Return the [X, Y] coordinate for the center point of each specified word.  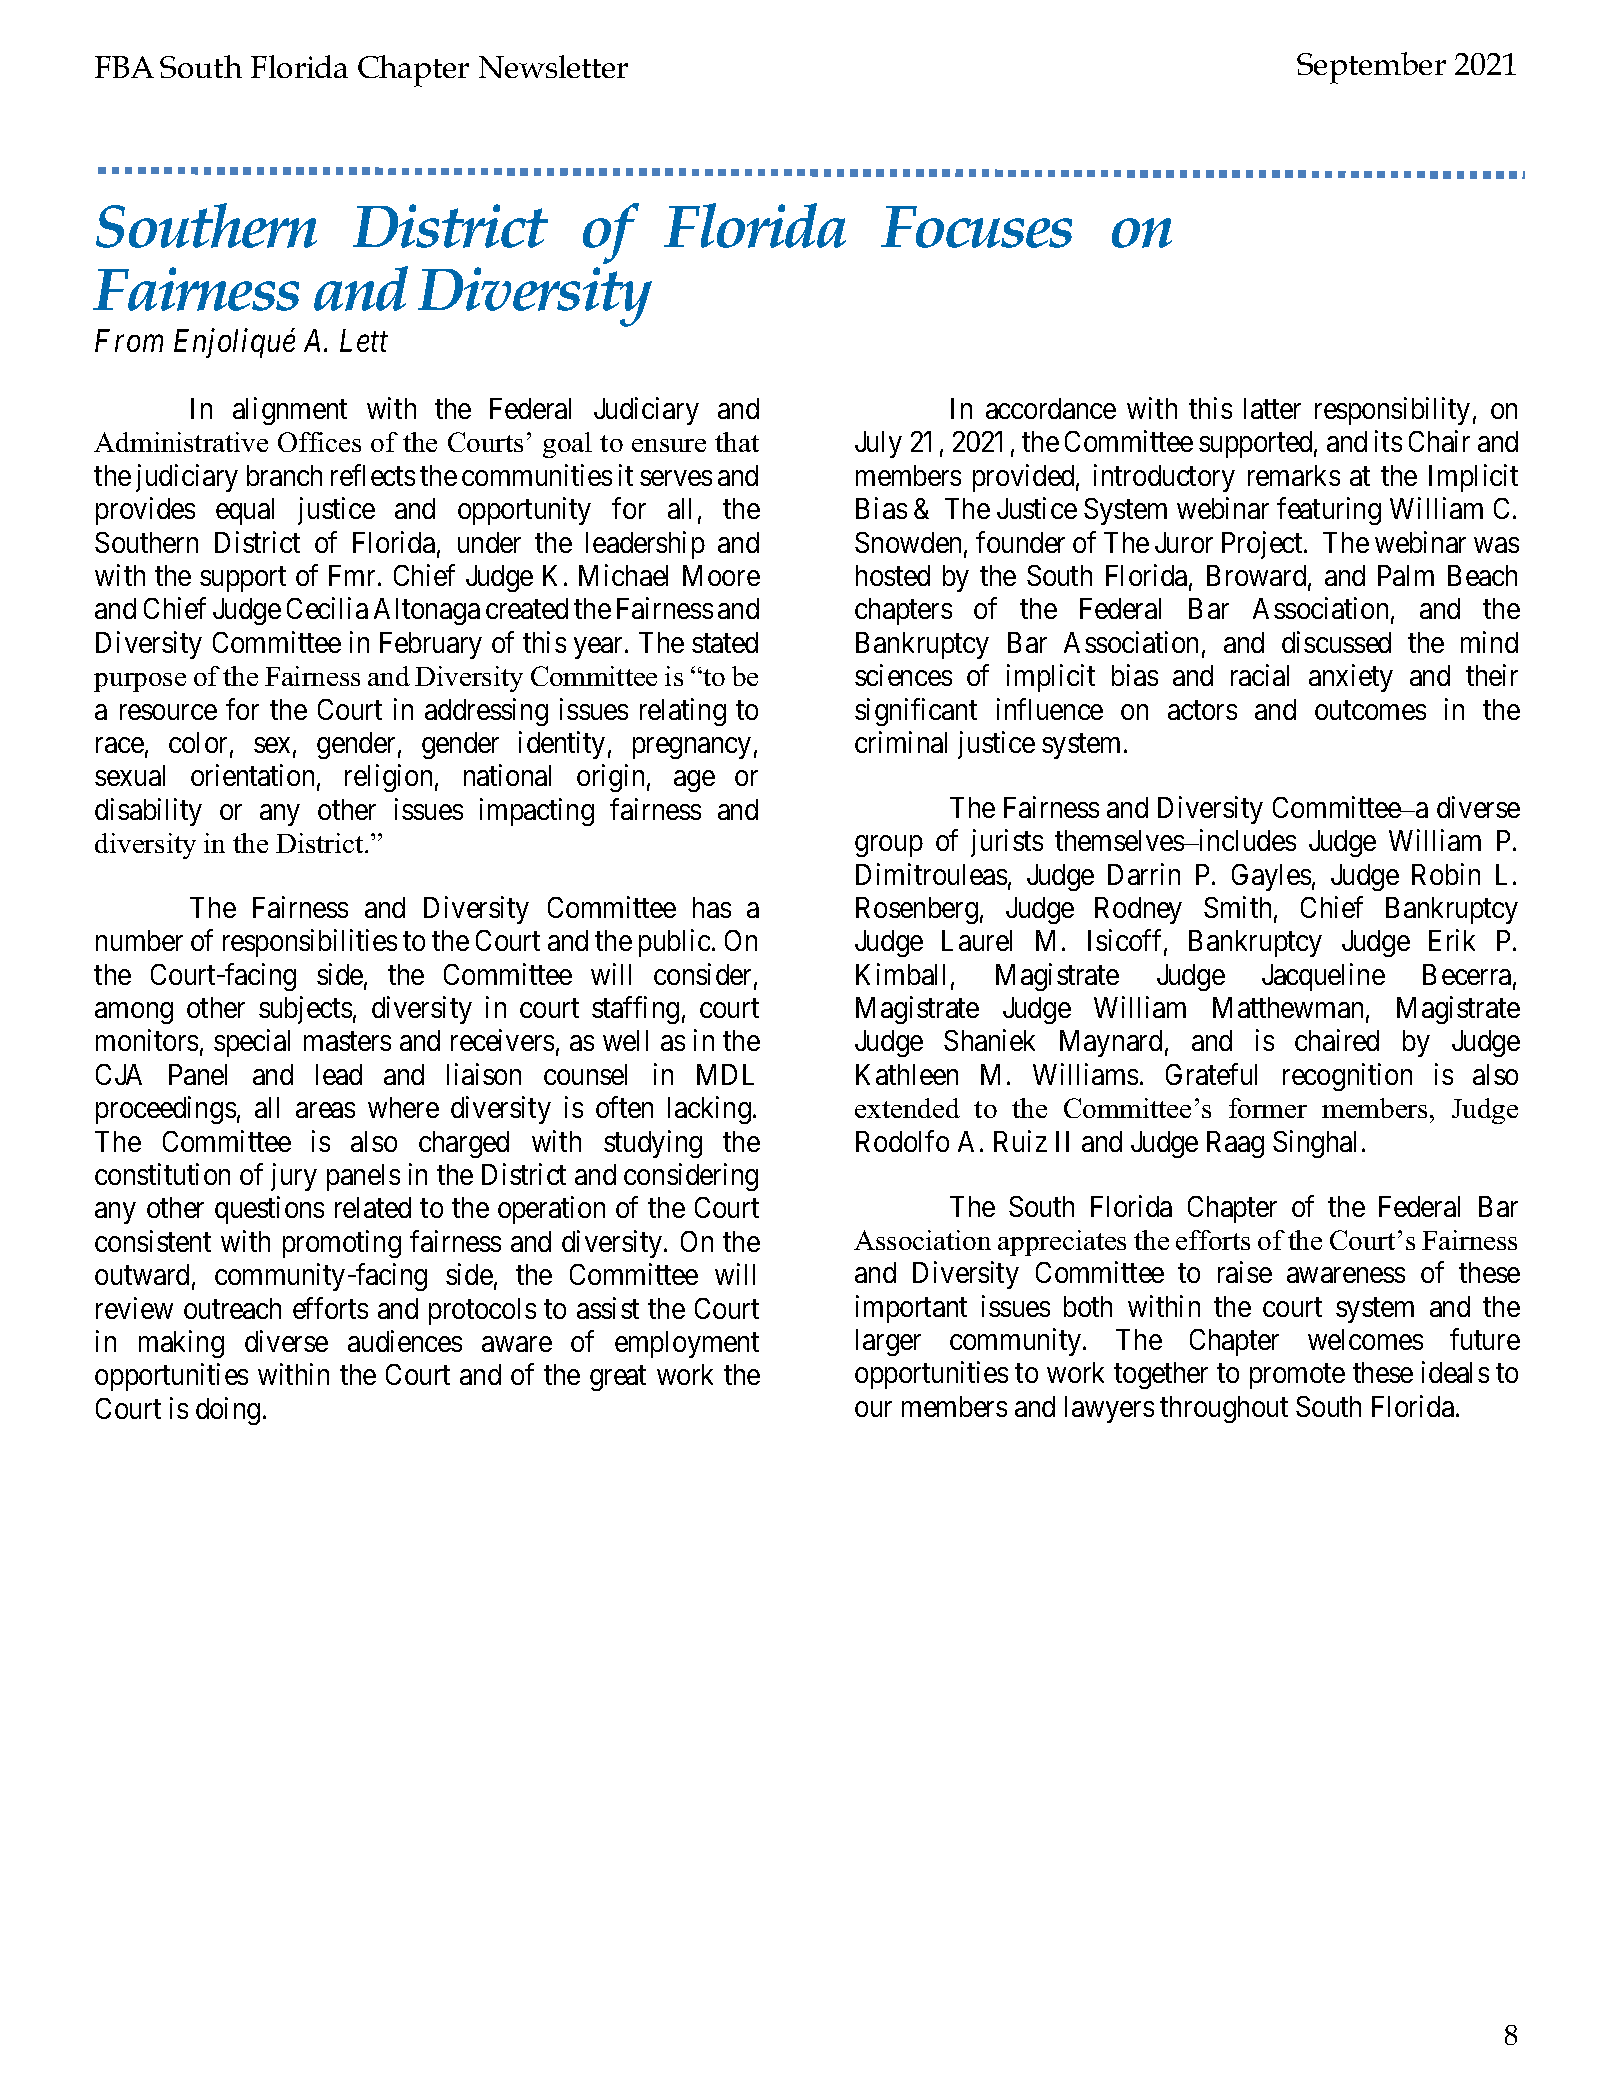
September [1371, 68]
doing [228, 1411]
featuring [1329, 511]
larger [888, 1342]
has [712, 907]
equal [245, 511]
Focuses [976, 227]
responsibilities [310, 943]
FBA [124, 67]
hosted [893, 575]
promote [1297, 1377]
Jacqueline [1323, 977]
